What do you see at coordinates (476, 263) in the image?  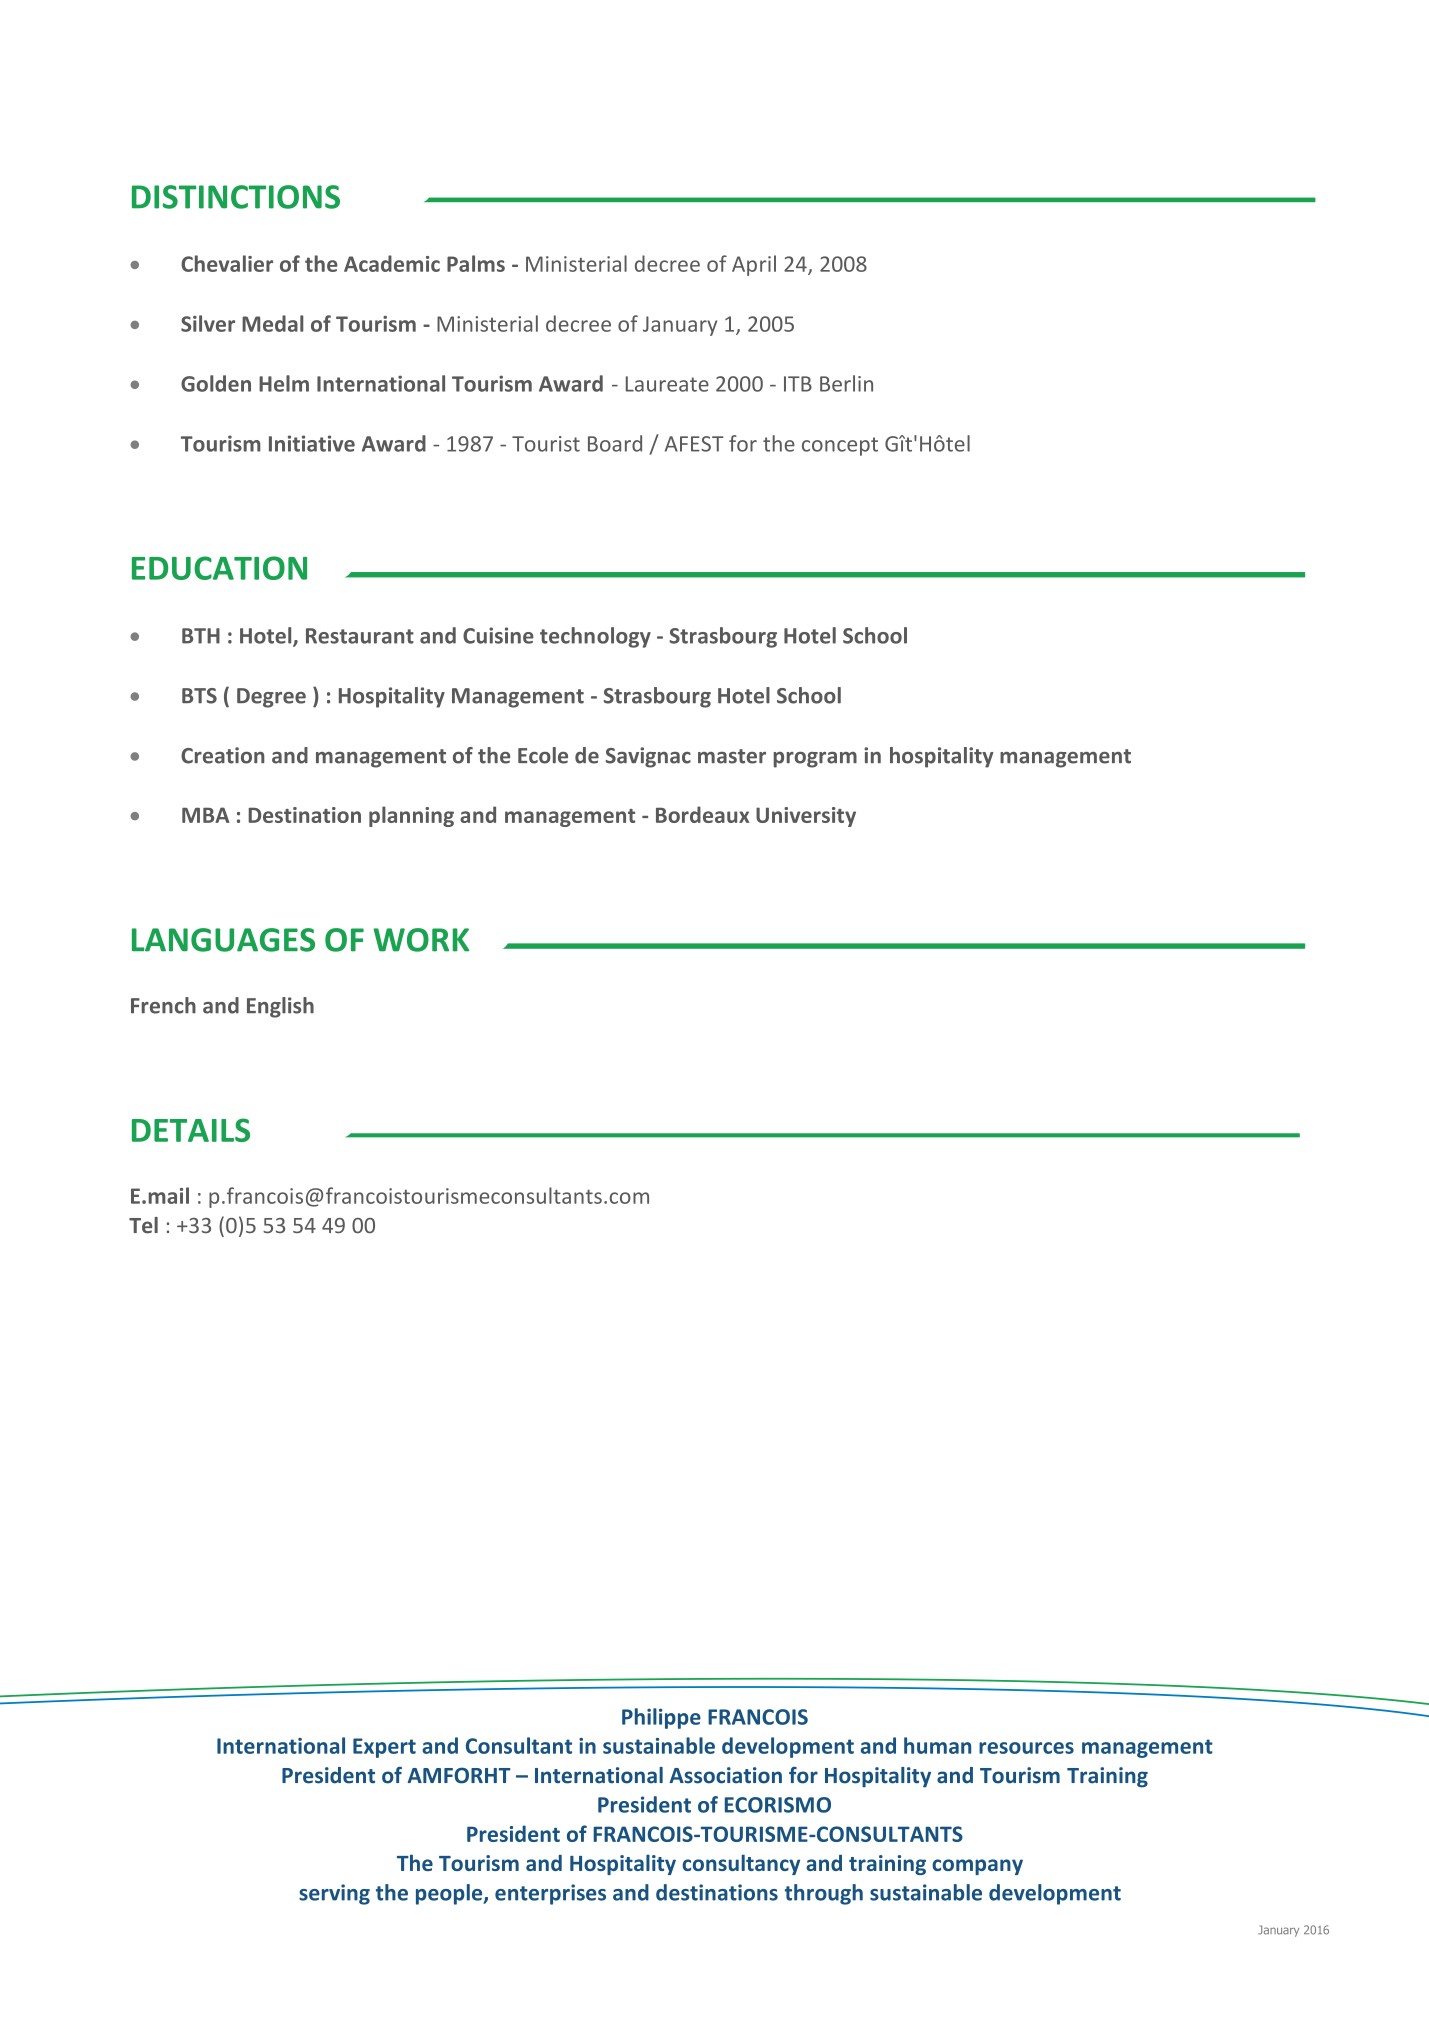 I see `Palms` at bounding box center [476, 263].
